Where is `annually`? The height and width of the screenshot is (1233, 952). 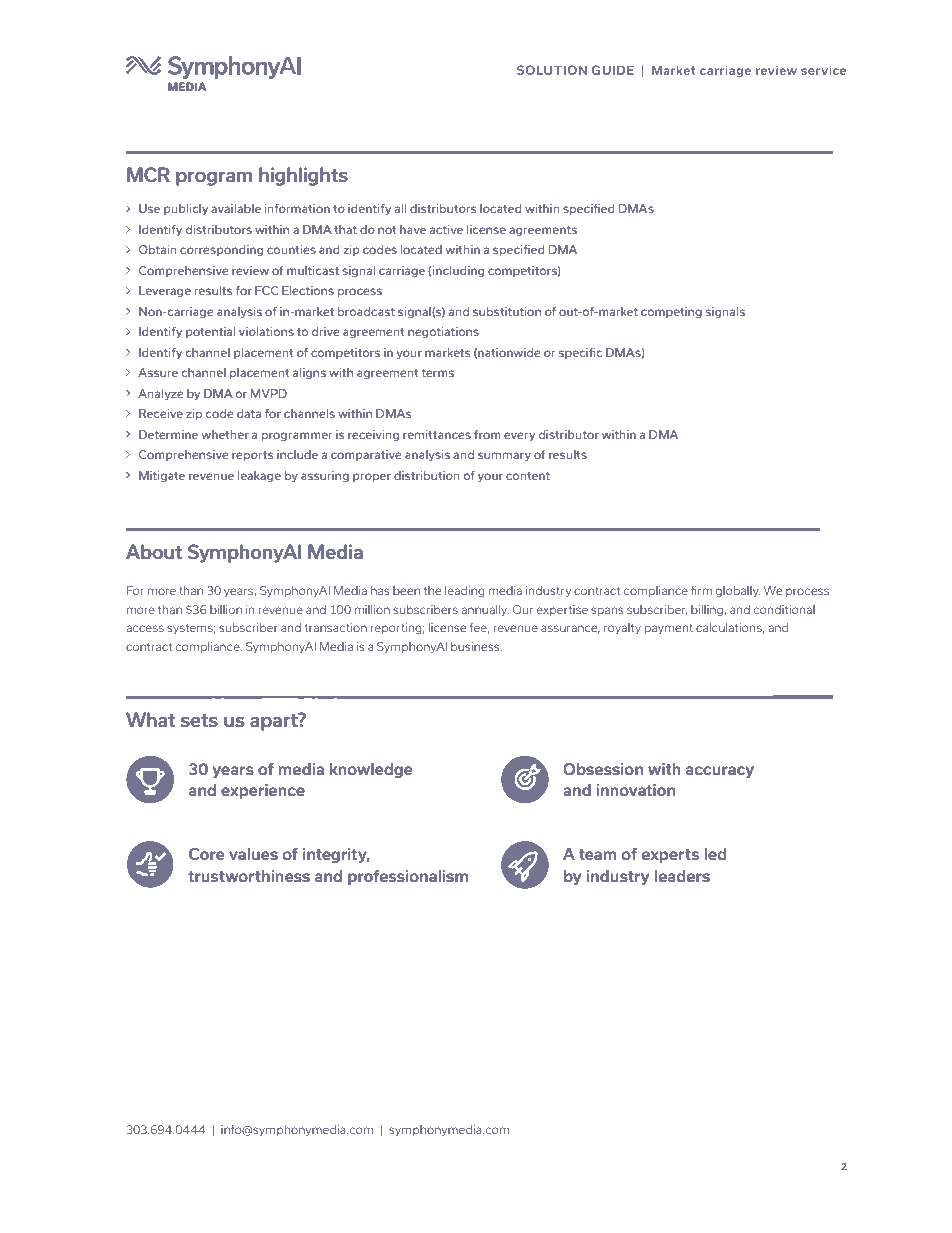
annually is located at coordinates (485, 610).
